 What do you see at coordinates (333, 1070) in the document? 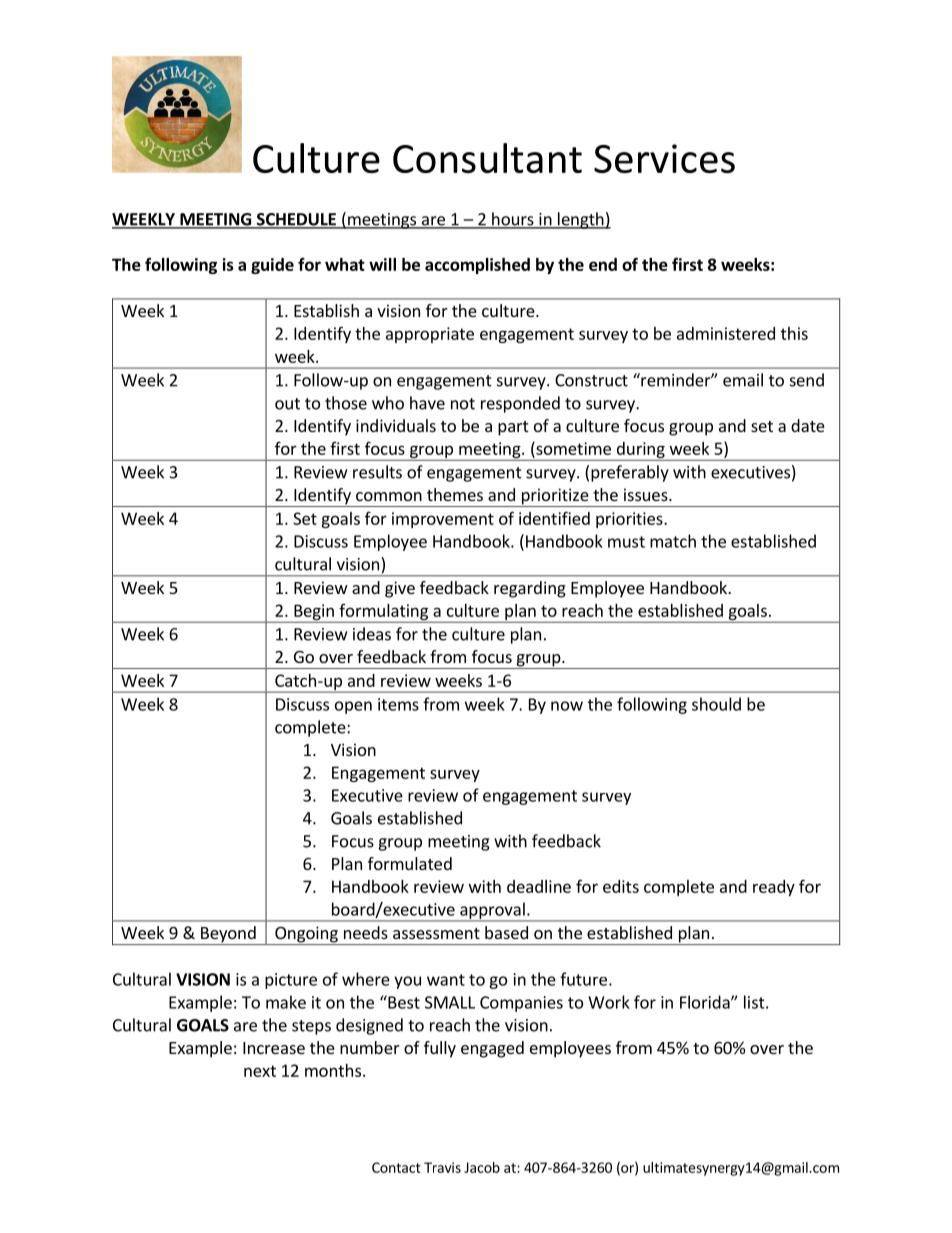
I see `months` at bounding box center [333, 1070].
